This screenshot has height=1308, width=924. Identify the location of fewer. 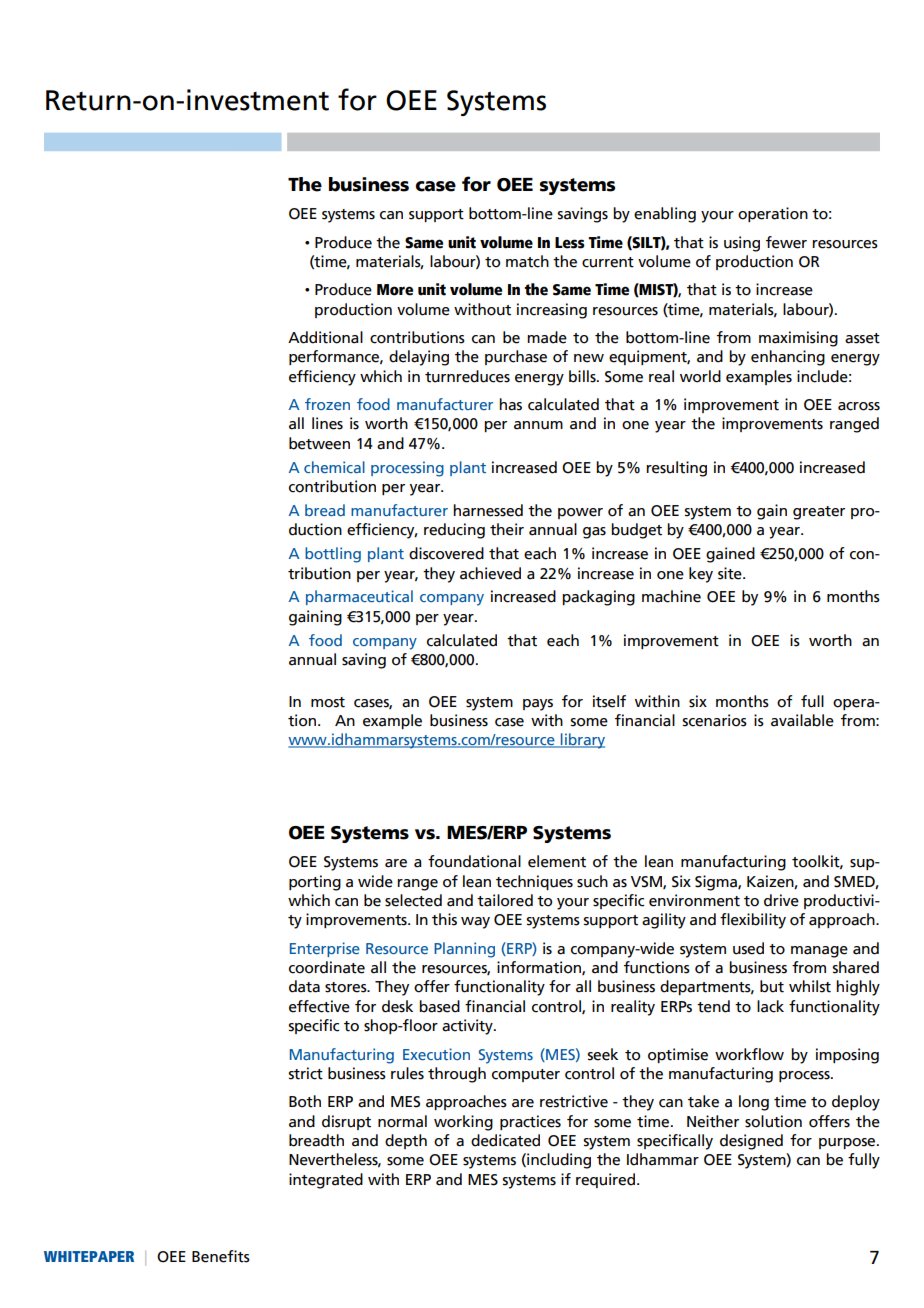
(786, 242).
